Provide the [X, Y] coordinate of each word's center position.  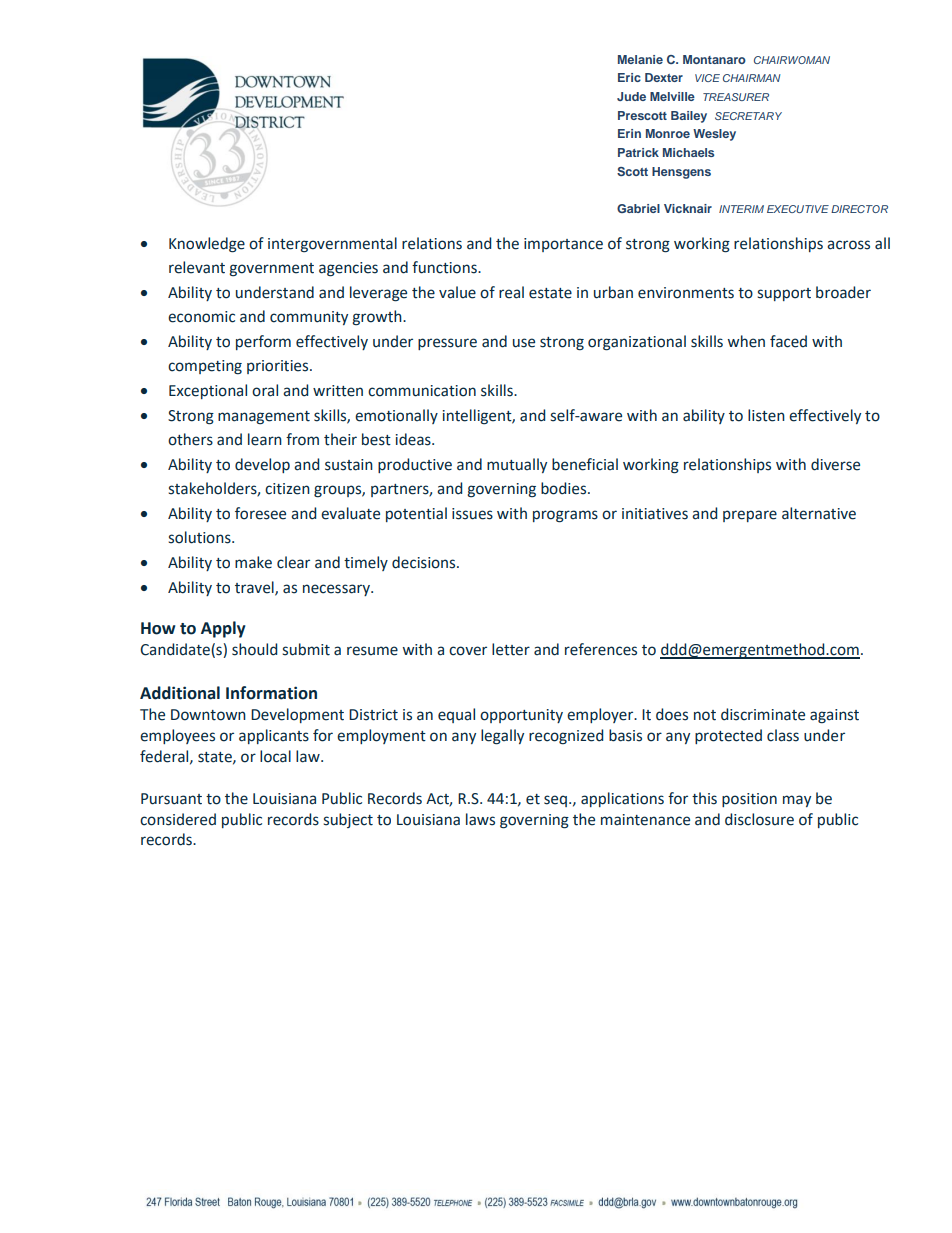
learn [265, 439]
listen [766, 415]
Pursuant [171, 799]
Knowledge [207, 245]
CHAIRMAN [752, 78]
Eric [629, 77]
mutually [517, 465]
